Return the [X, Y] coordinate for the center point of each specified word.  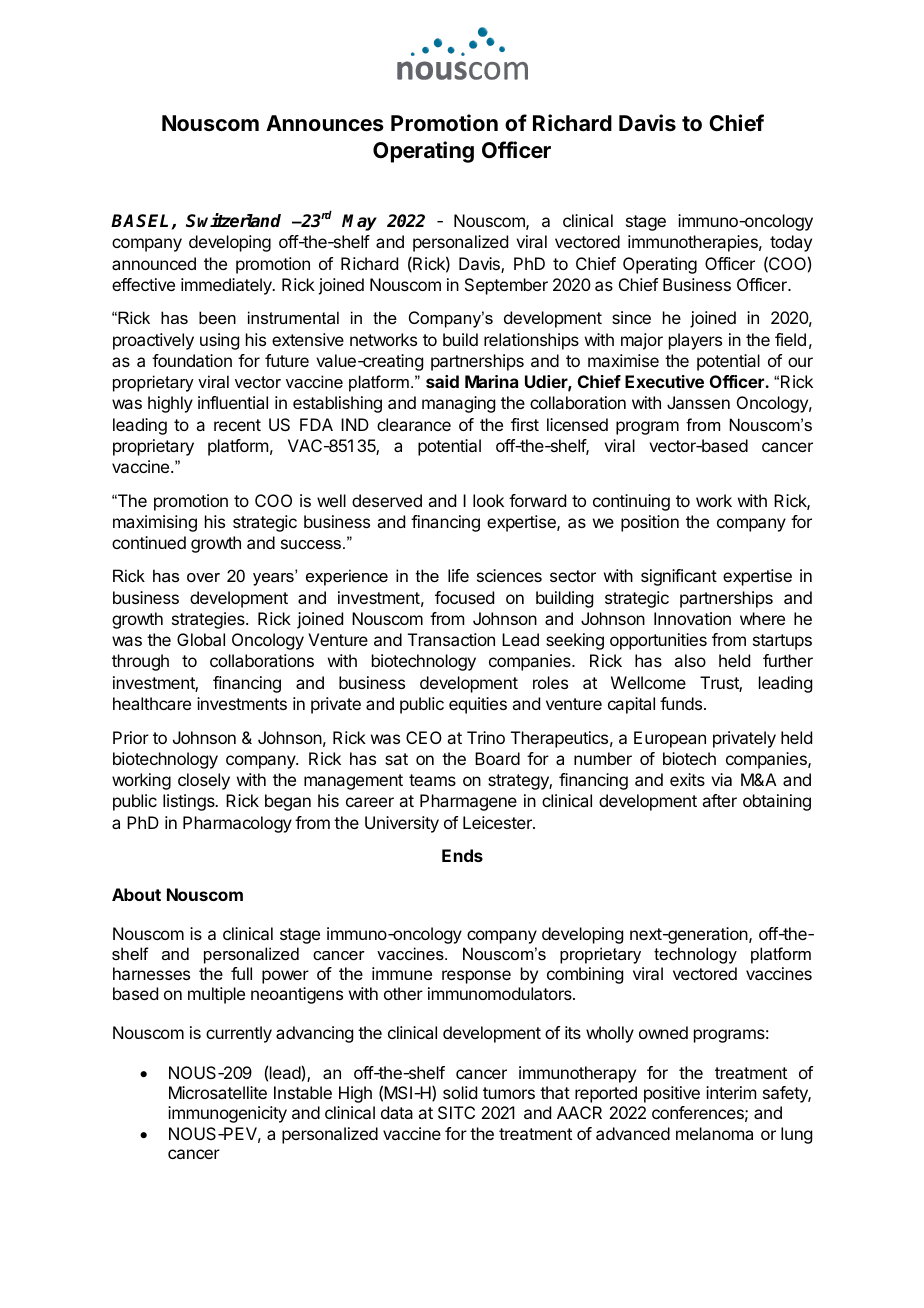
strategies [209, 620]
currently [239, 1034]
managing [458, 404]
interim [731, 1092]
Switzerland [233, 220]
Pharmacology [237, 824]
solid [460, 1092]
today [791, 243]
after [719, 800]
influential [233, 402]
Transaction [451, 639]
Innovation [692, 618]
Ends [462, 855]
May [359, 222]
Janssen [698, 402]
